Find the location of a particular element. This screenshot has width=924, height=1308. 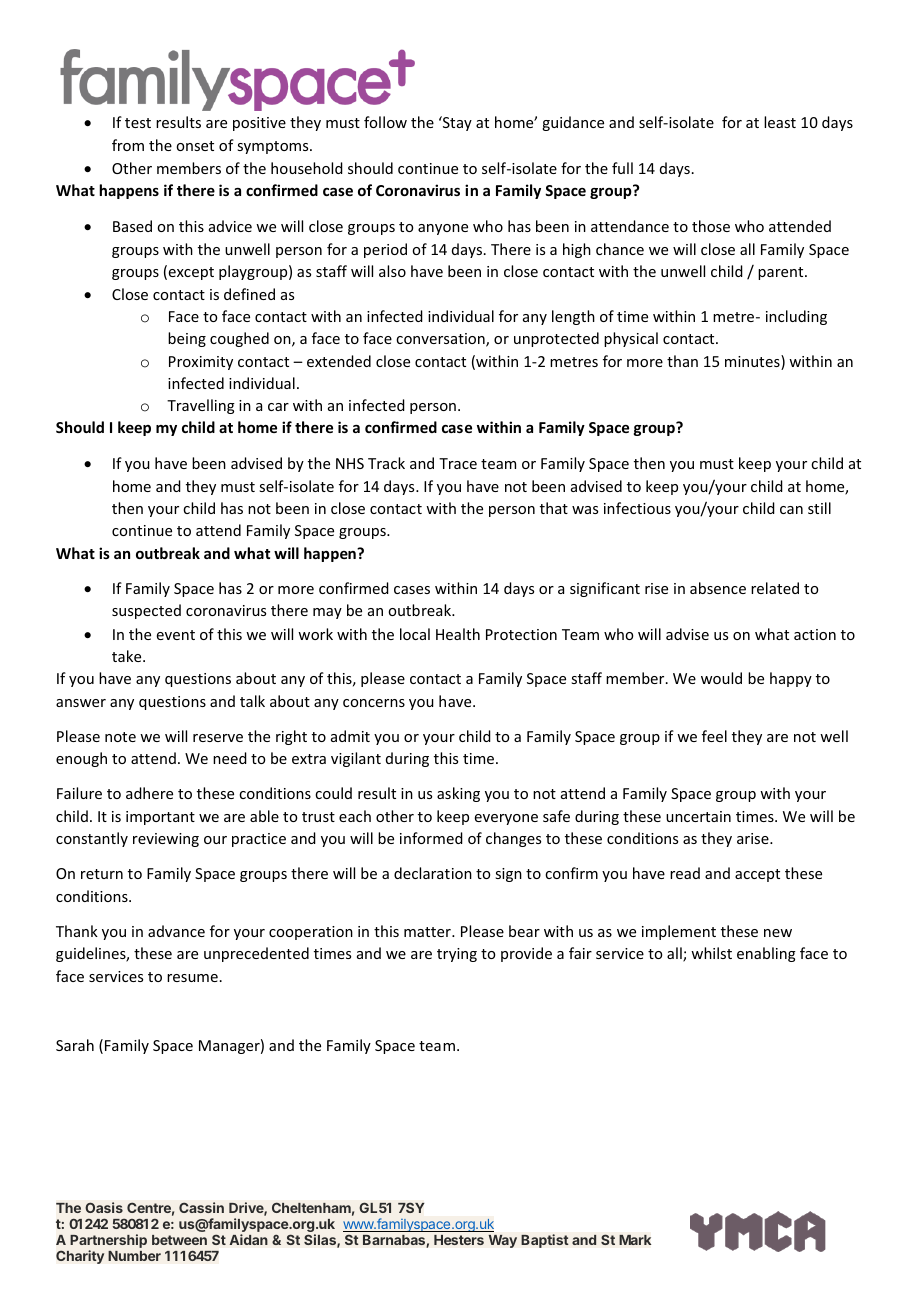

Health is located at coordinates (458, 634).
